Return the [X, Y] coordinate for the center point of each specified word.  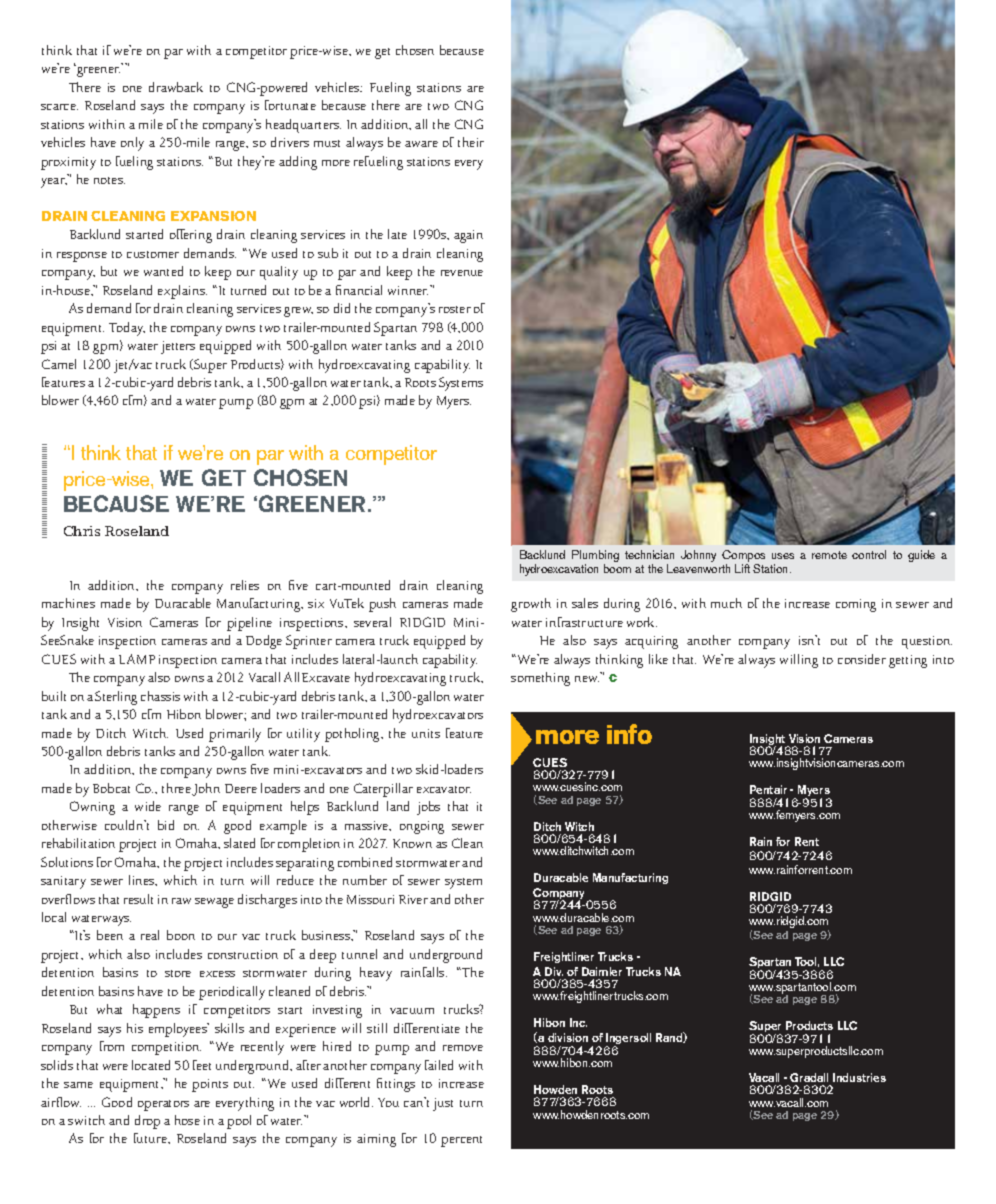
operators [163, 1105]
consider [862, 659]
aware [421, 144]
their [471, 142]
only [132, 144]
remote [829, 555]
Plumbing [595, 557]
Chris [82, 531]
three [176, 788]
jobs [428, 808]
